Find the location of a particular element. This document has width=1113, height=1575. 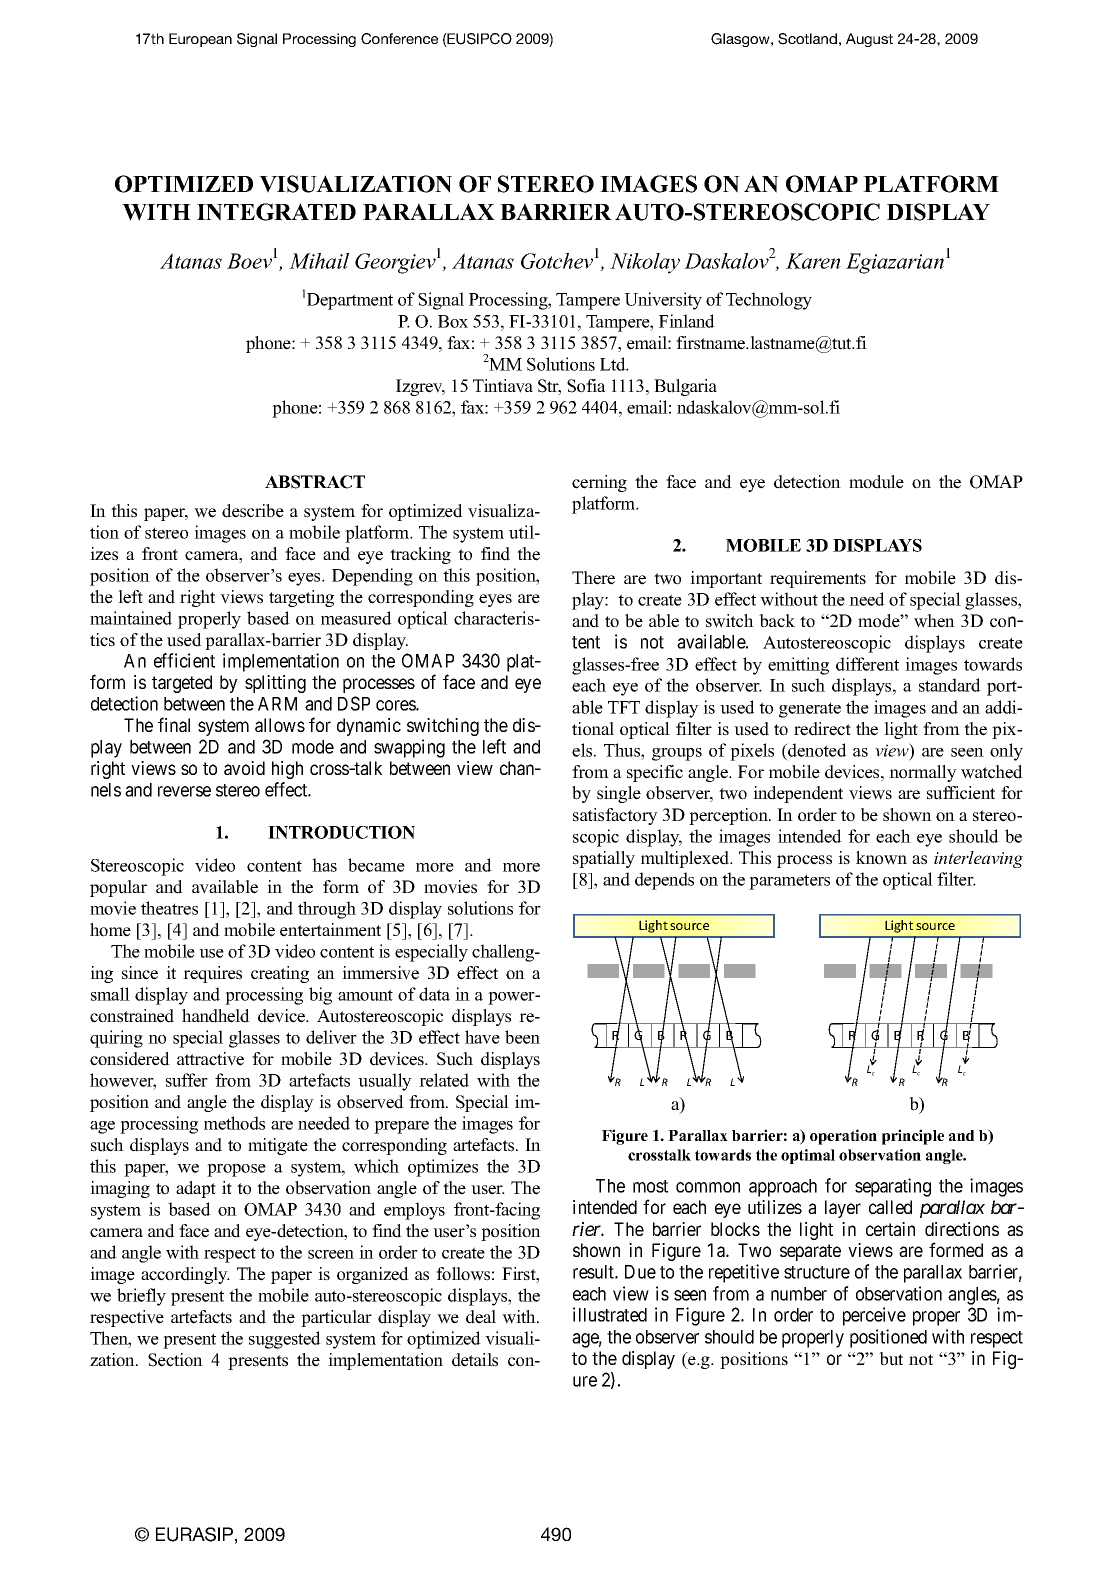

Sofia is located at coordinates (586, 386).
